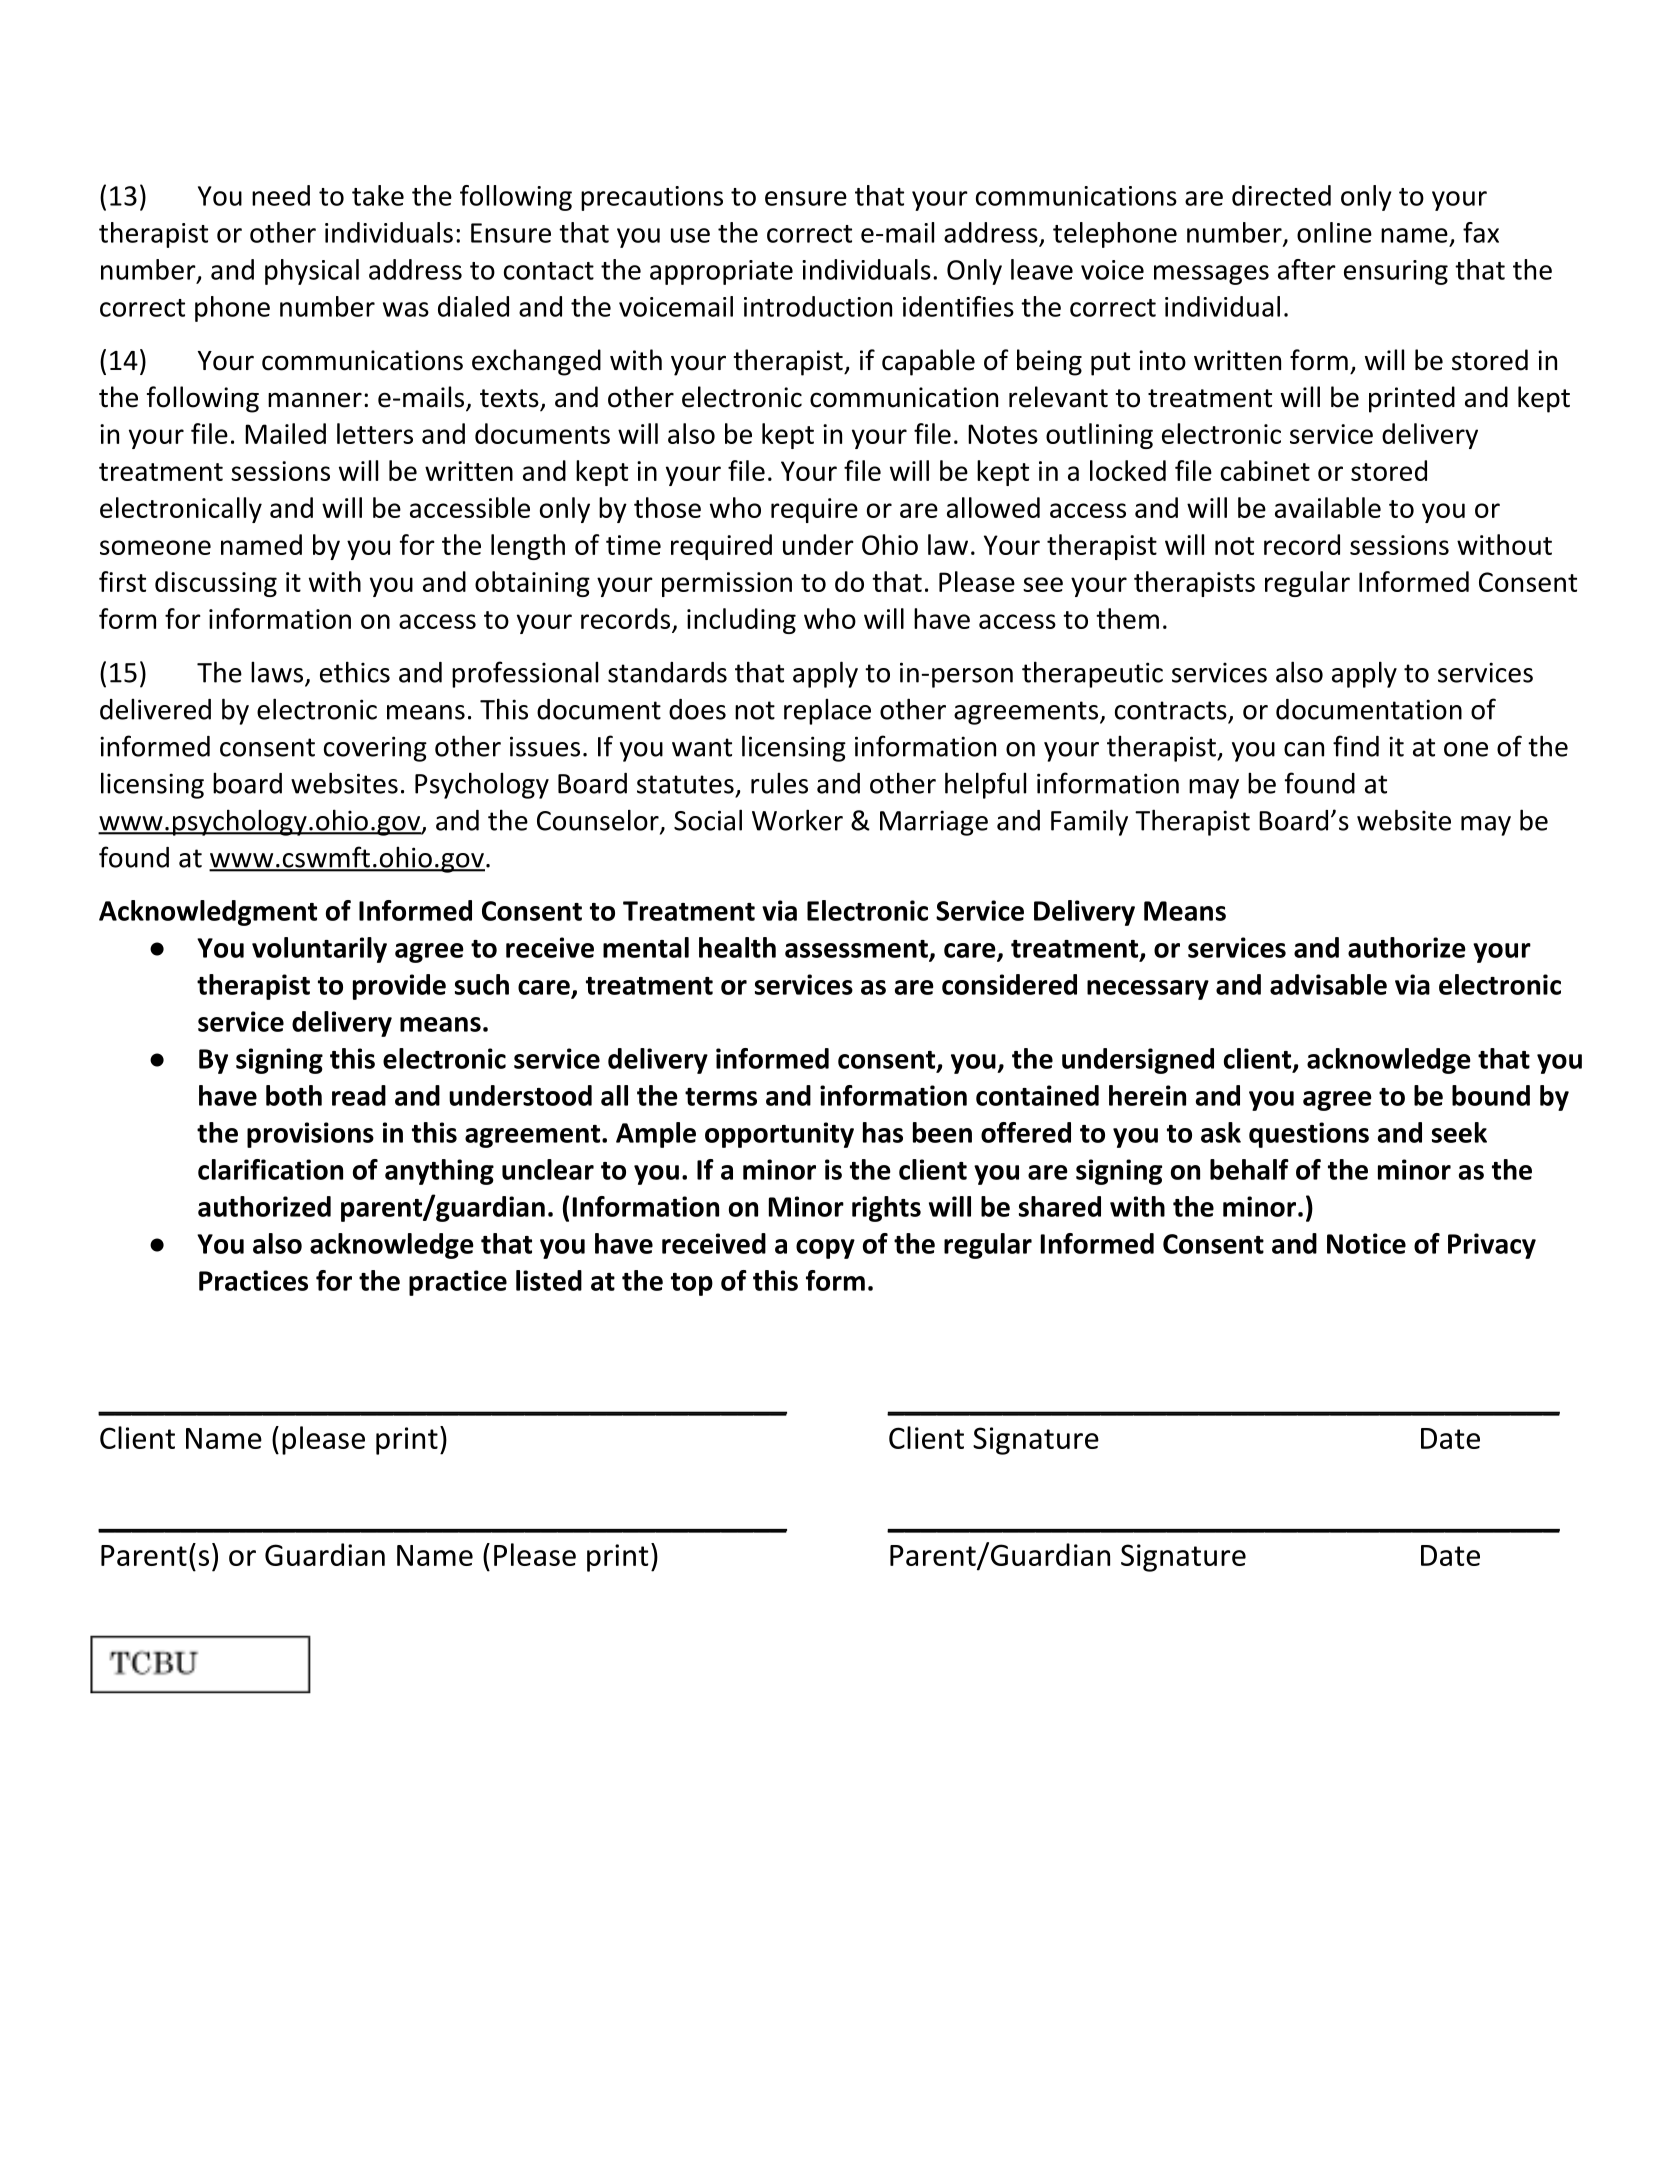  What do you see at coordinates (1334, 232) in the document?
I see `online` at bounding box center [1334, 232].
